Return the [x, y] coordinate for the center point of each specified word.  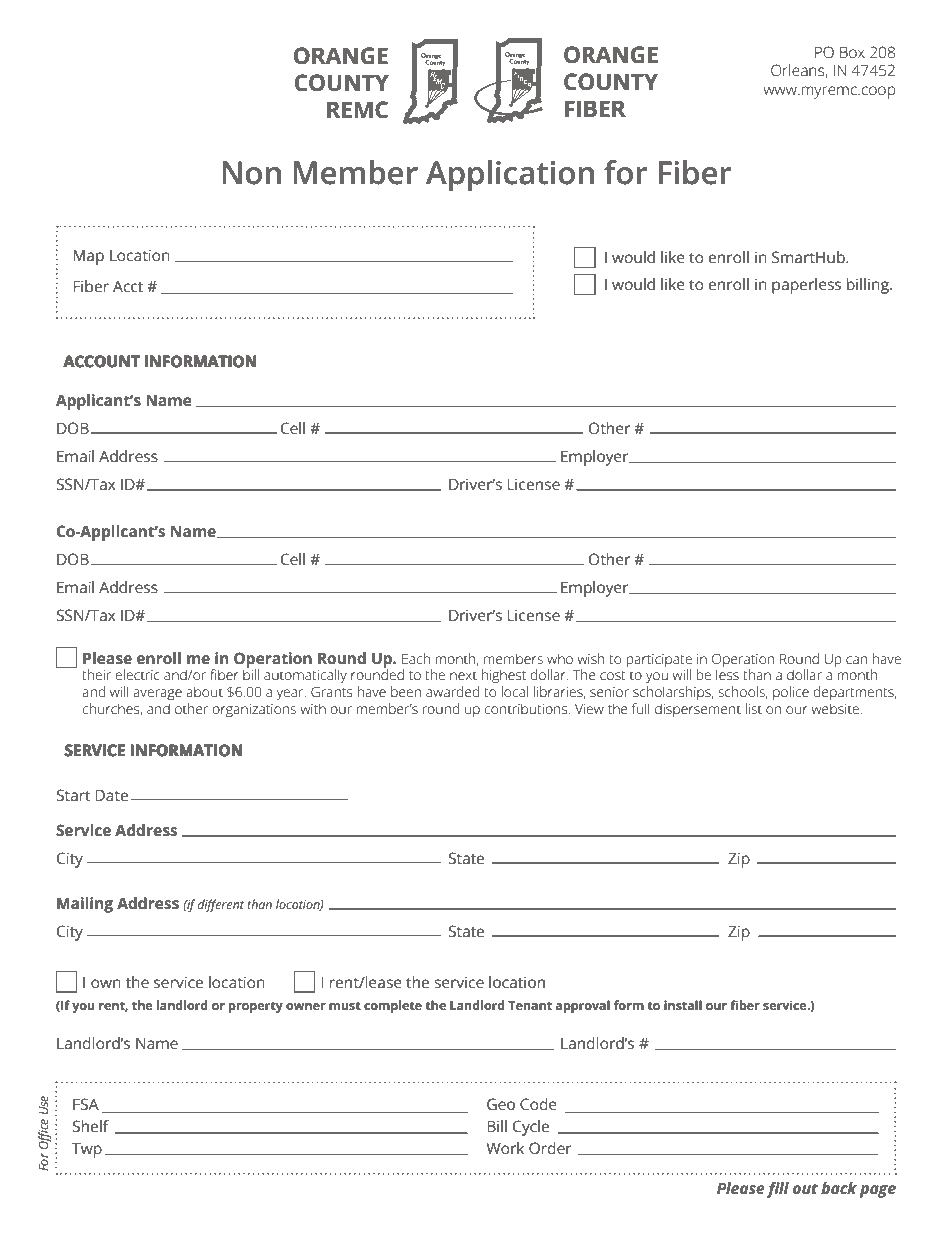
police [791, 693]
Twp [87, 1150]
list [754, 708]
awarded [453, 691]
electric [137, 674]
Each [416, 658]
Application [510, 176]
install [683, 1005]
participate [659, 660]
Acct [128, 286]
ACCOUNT [102, 361]
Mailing [85, 905]
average [157, 695]
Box [852, 52]
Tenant [530, 1005]
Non [252, 173]
